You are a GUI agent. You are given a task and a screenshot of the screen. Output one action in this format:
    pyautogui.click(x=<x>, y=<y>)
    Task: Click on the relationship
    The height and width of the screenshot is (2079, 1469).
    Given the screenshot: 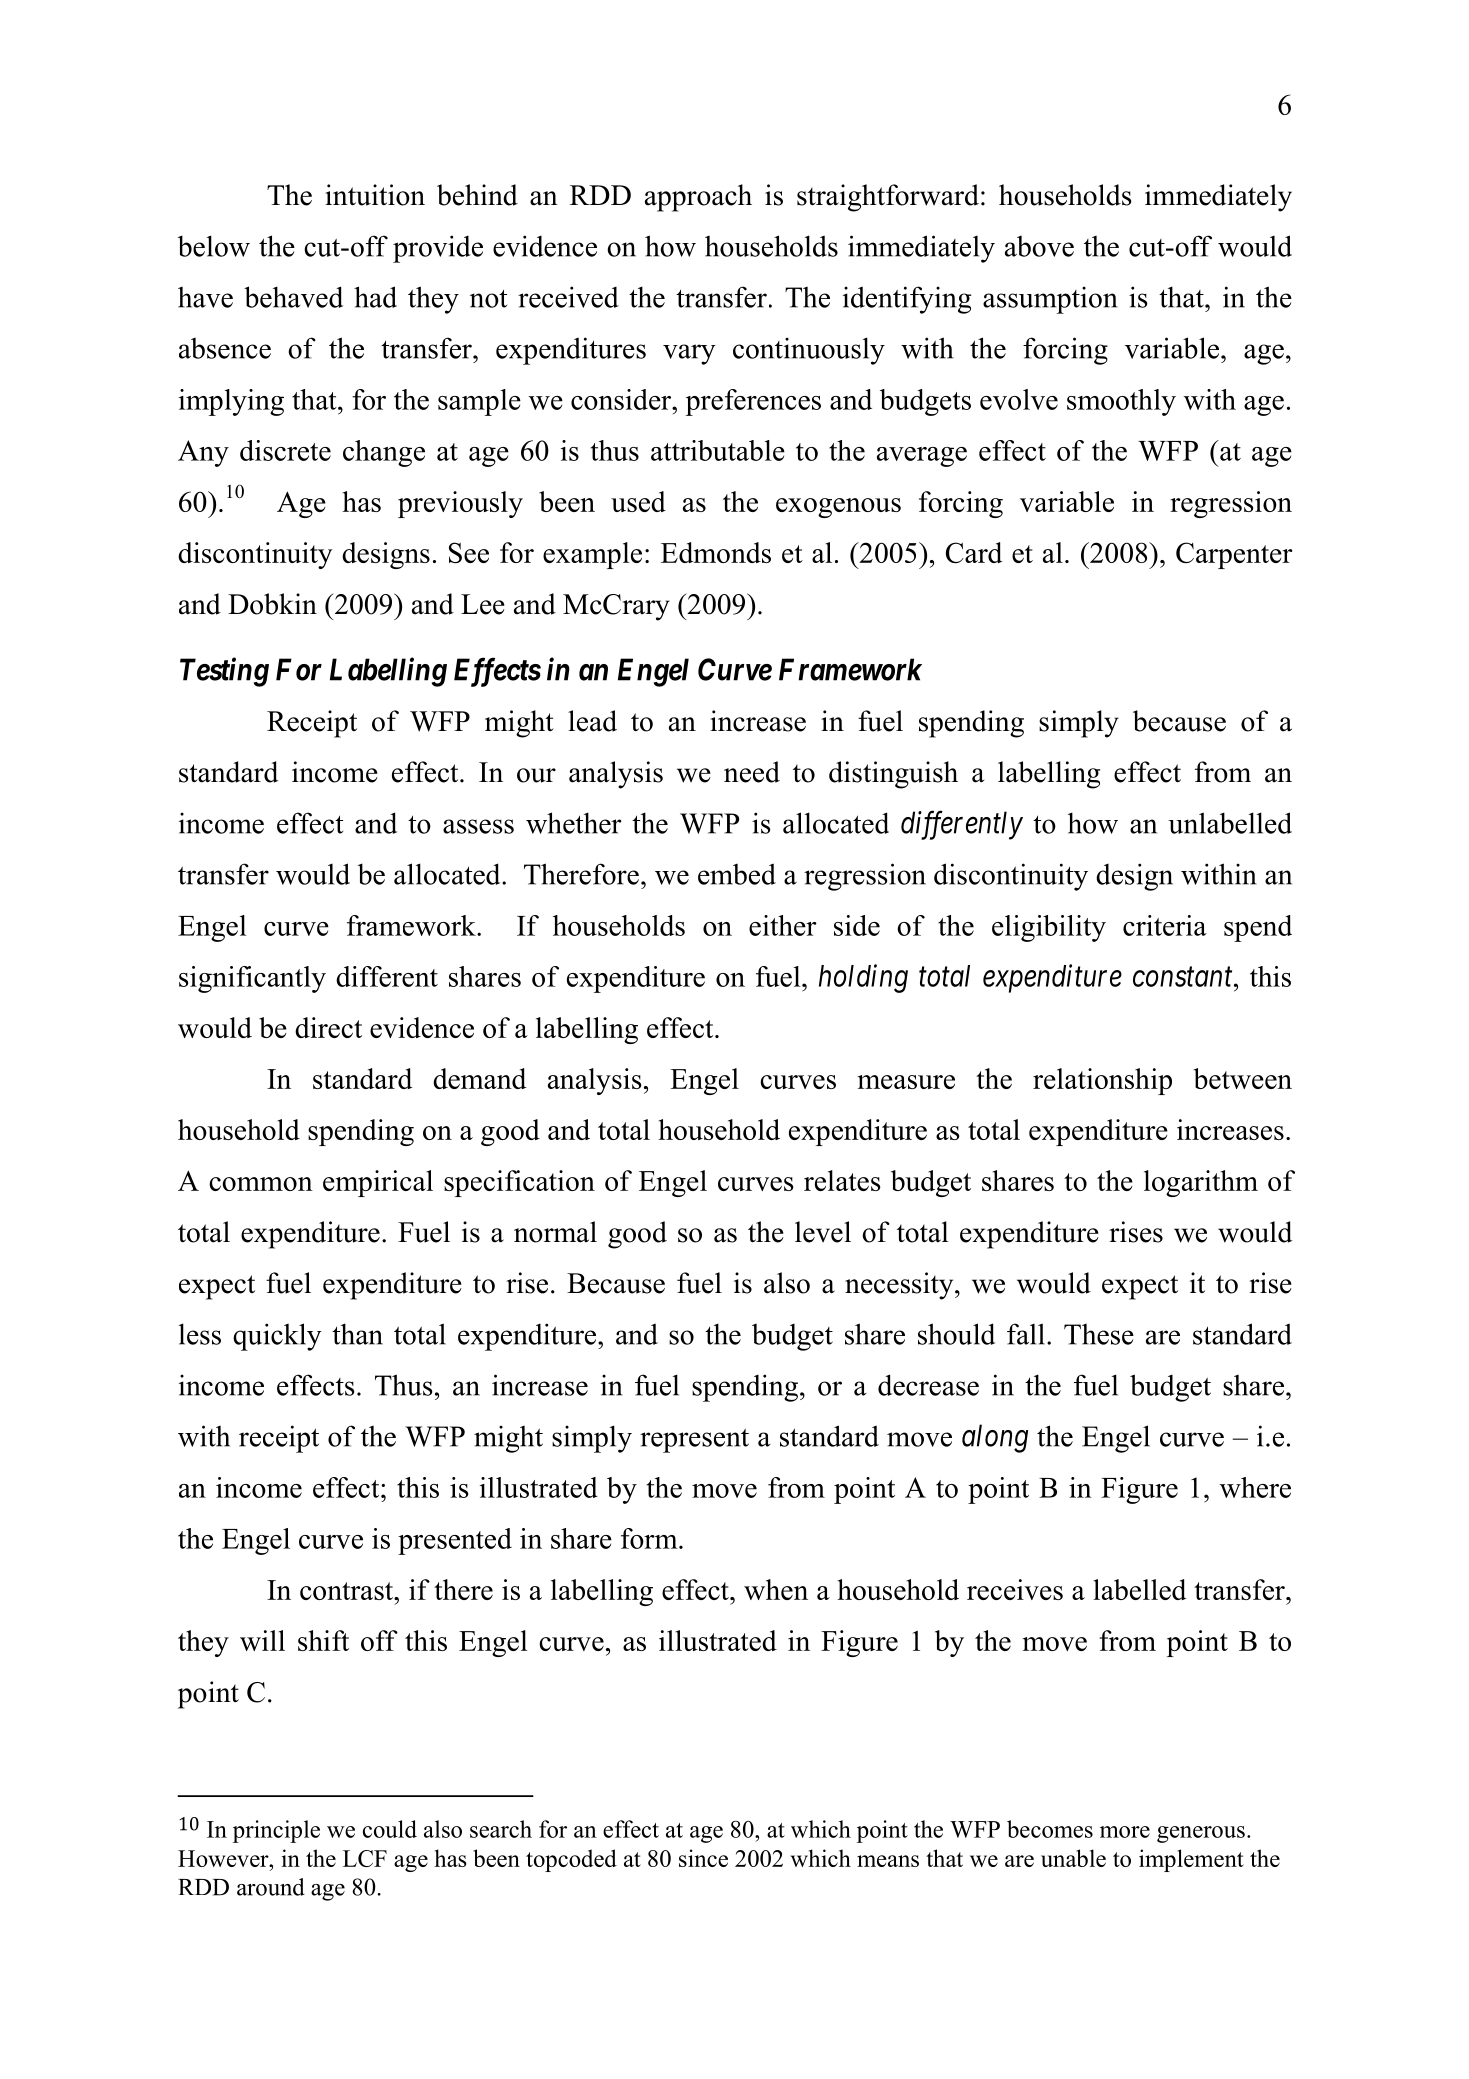 What is the action you would take?
    pyautogui.click(x=1102, y=1081)
